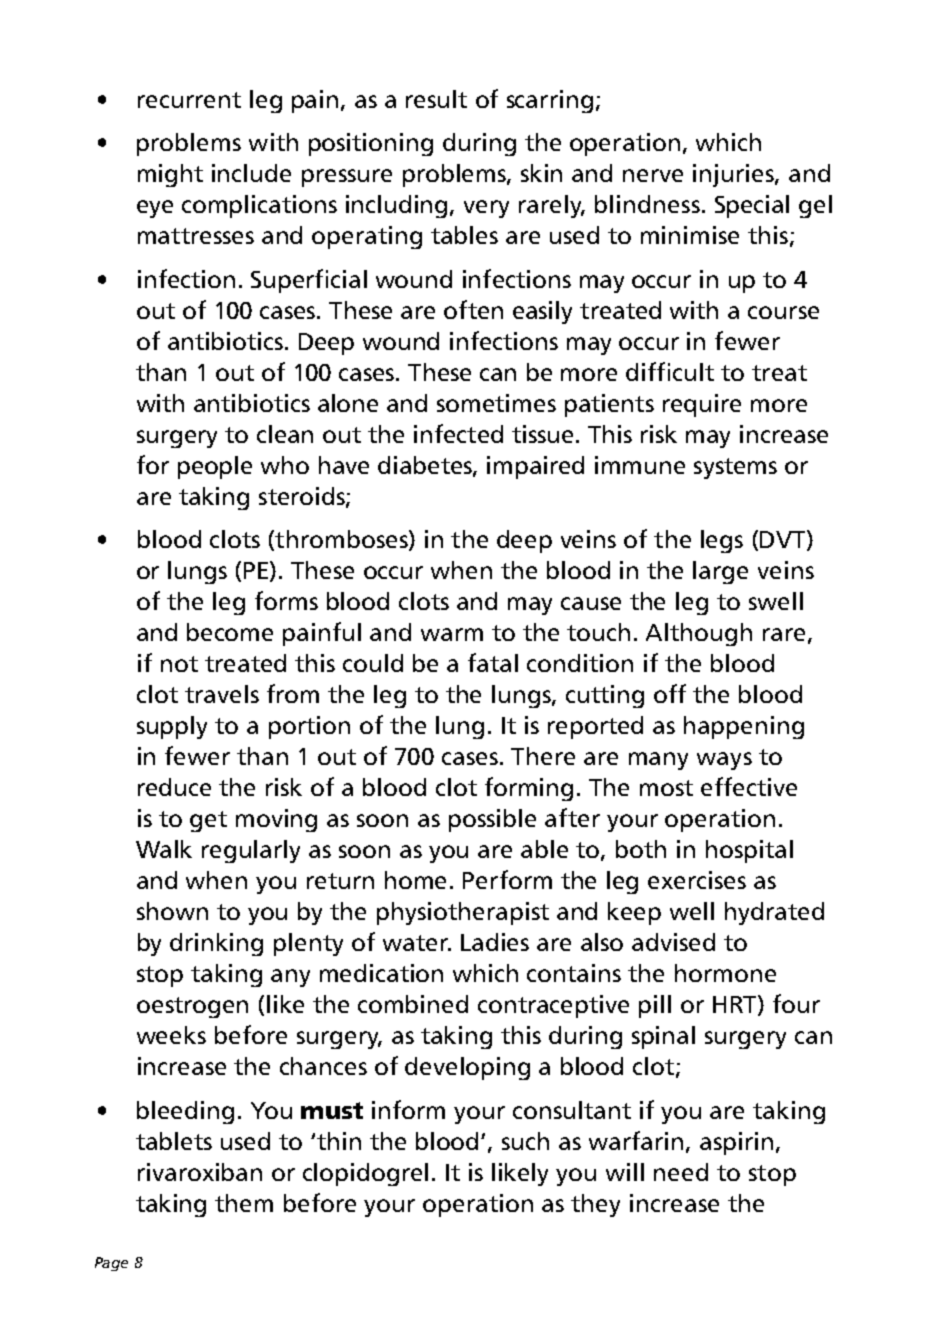 This screenshot has width=929, height=1318. What do you see at coordinates (702, 405) in the screenshot?
I see `require` at bounding box center [702, 405].
